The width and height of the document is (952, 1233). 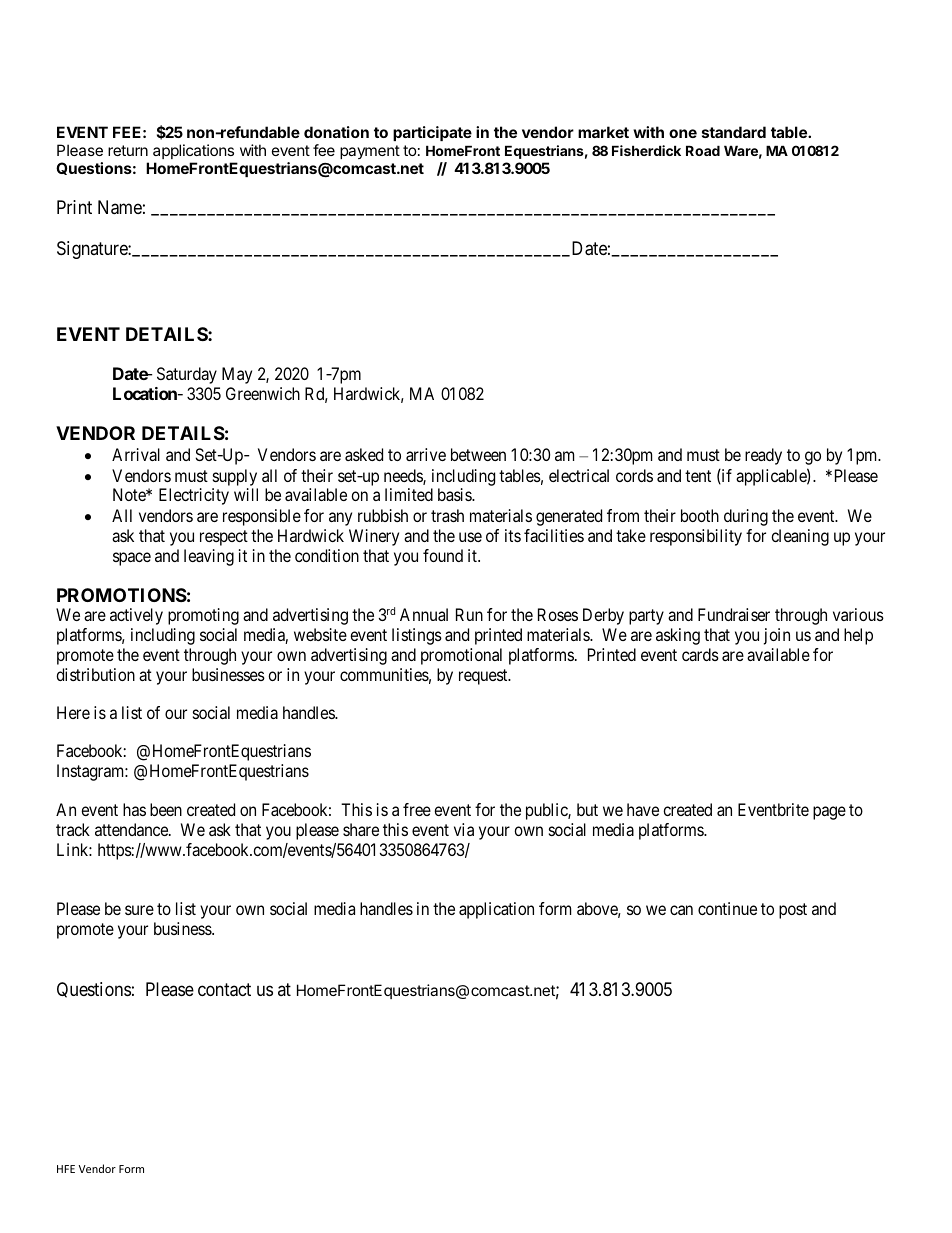 What do you see at coordinates (777, 636) in the document?
I see `join` at bounding box center [777, 636].
